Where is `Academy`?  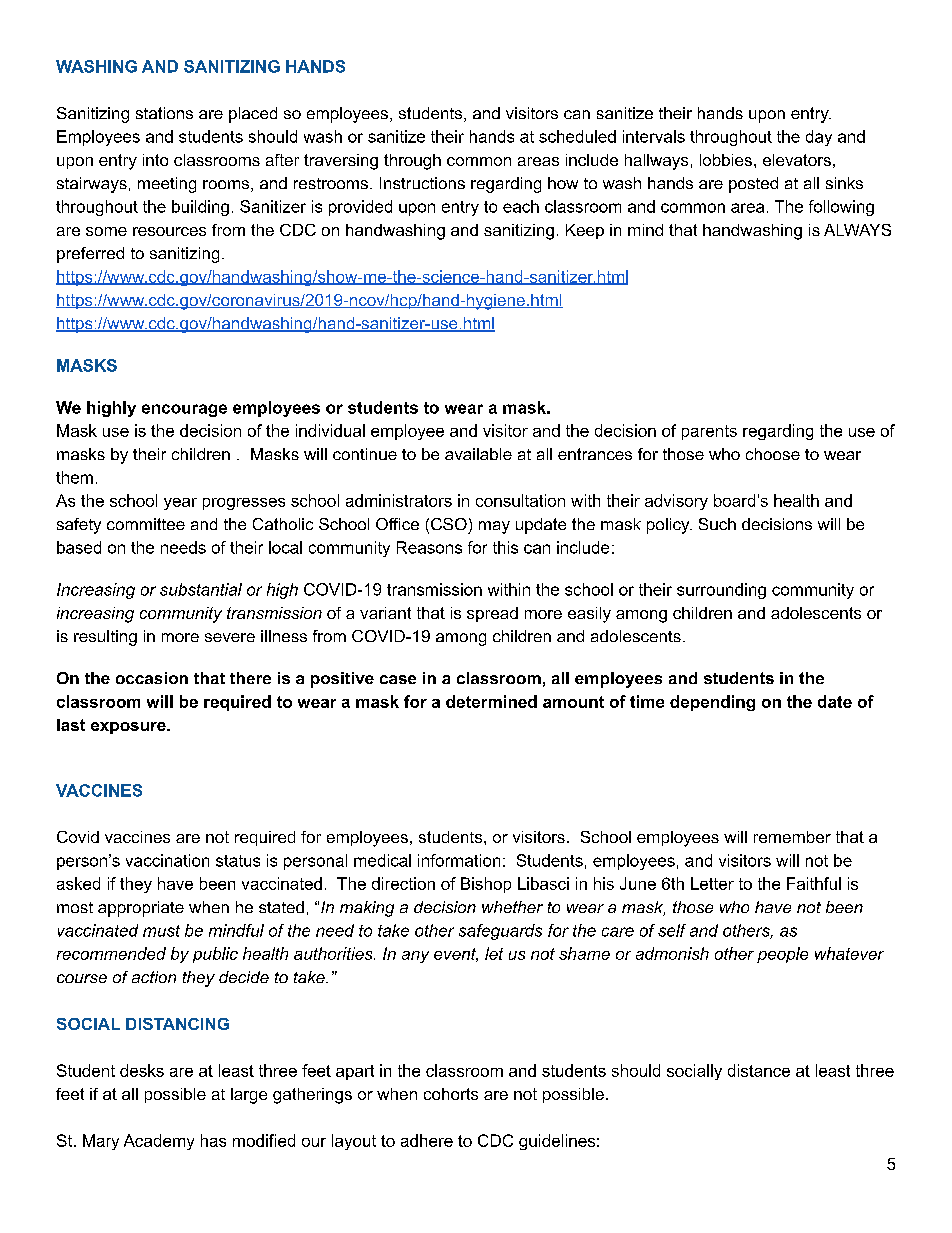 Academy is located at coordinates (159, 1142).
